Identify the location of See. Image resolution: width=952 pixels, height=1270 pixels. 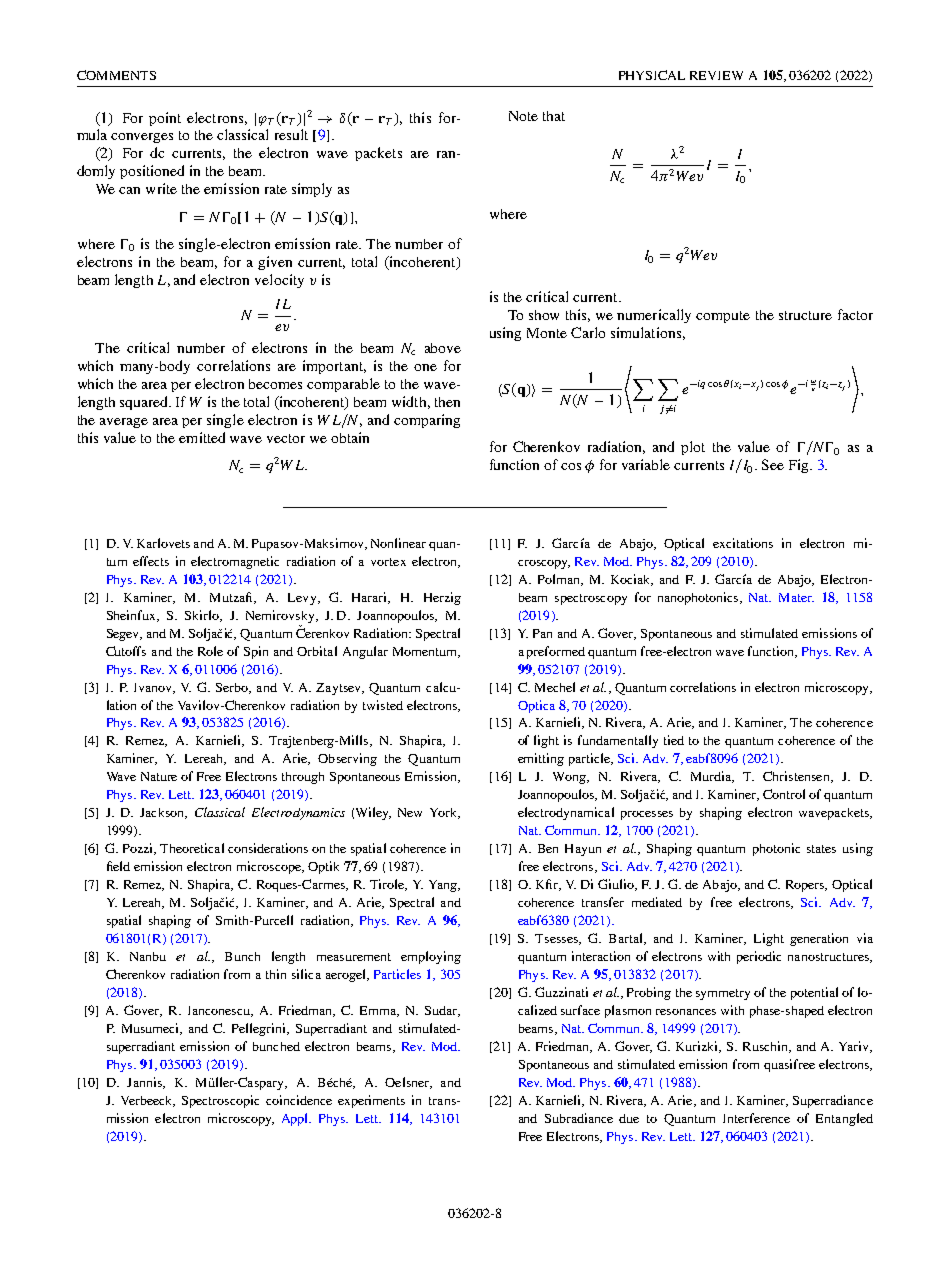
(773, 464).
